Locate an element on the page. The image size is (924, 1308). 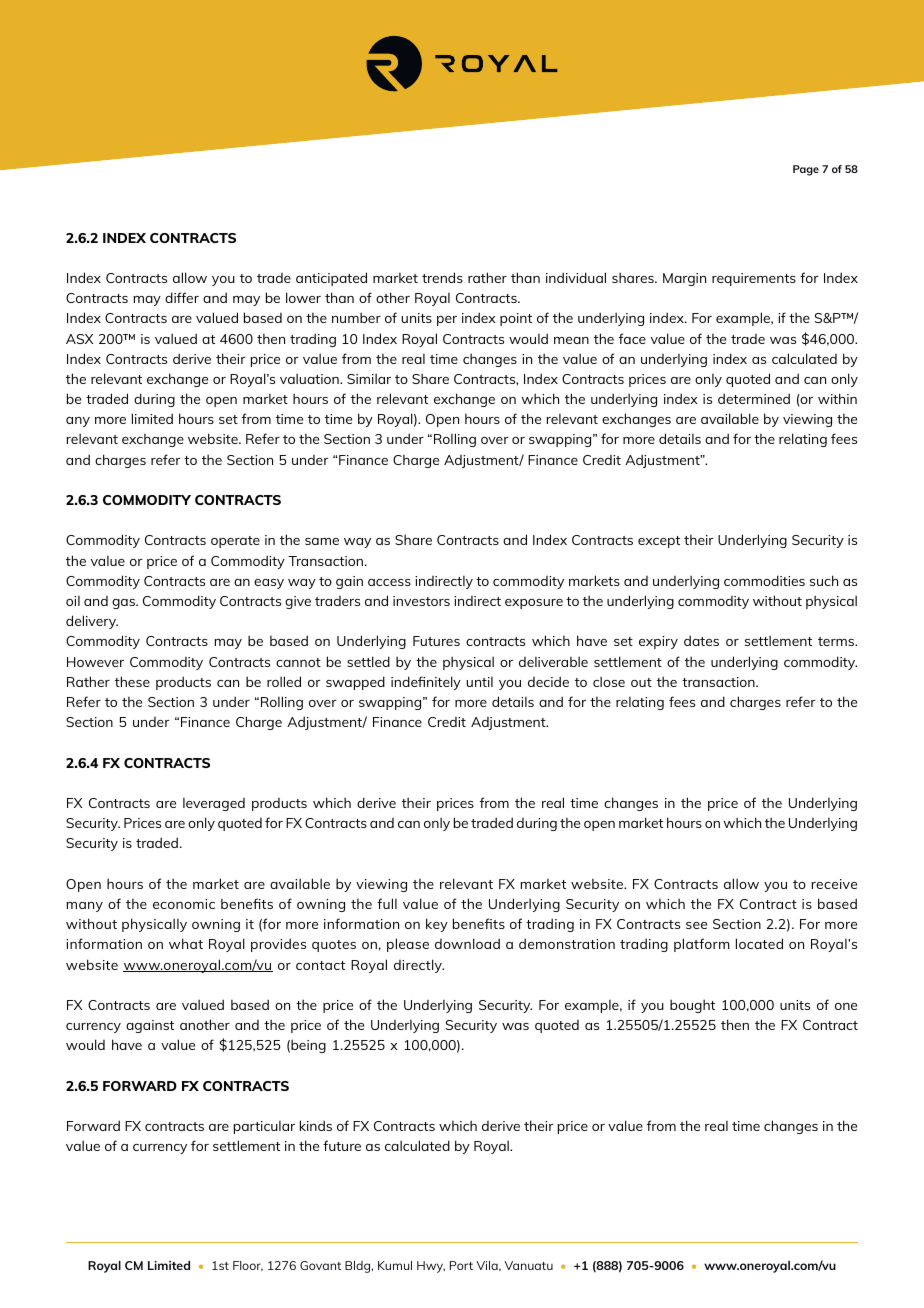
differ is located at coordinates (182, 297).
